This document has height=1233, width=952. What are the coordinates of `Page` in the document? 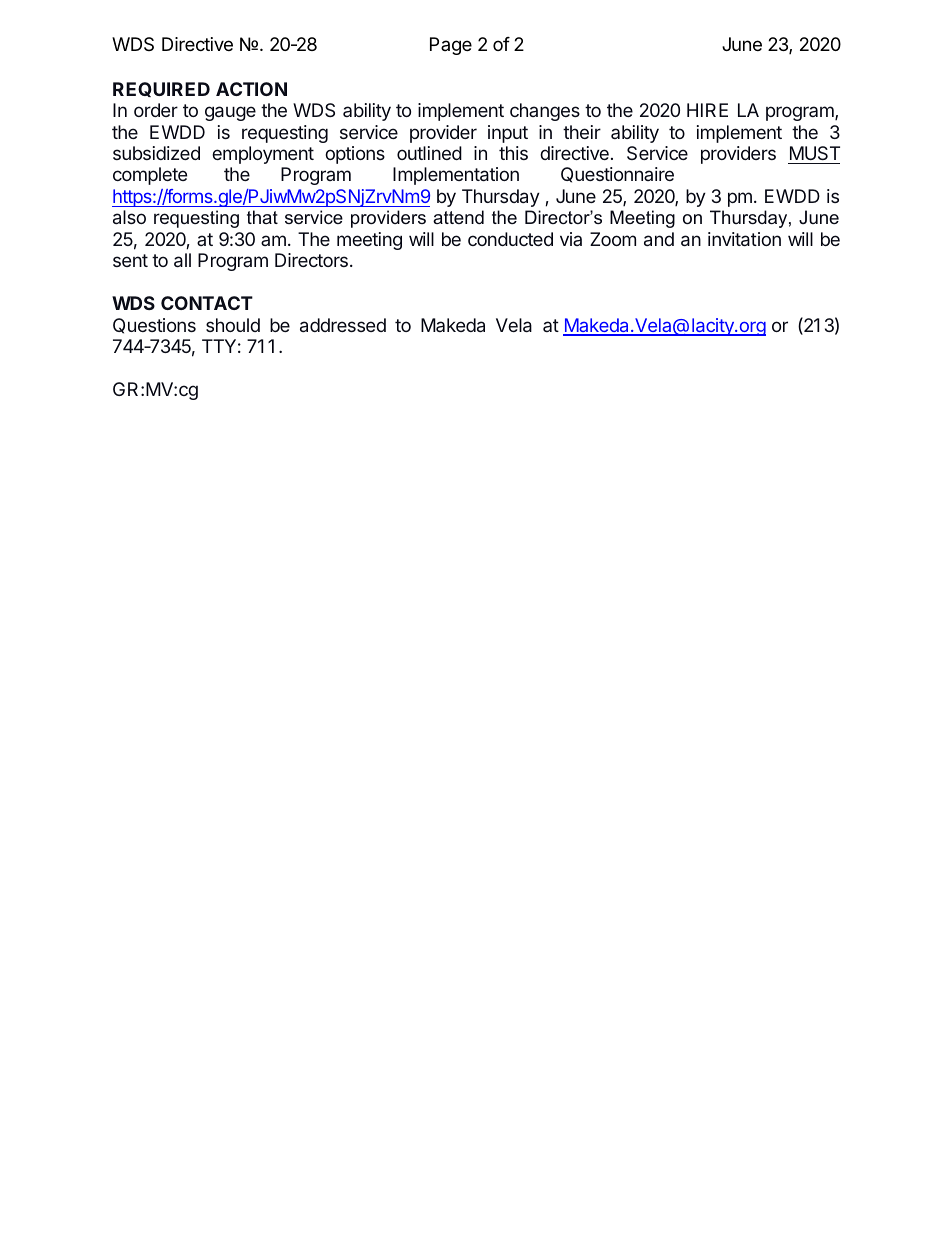 It's located at (451, 46).
